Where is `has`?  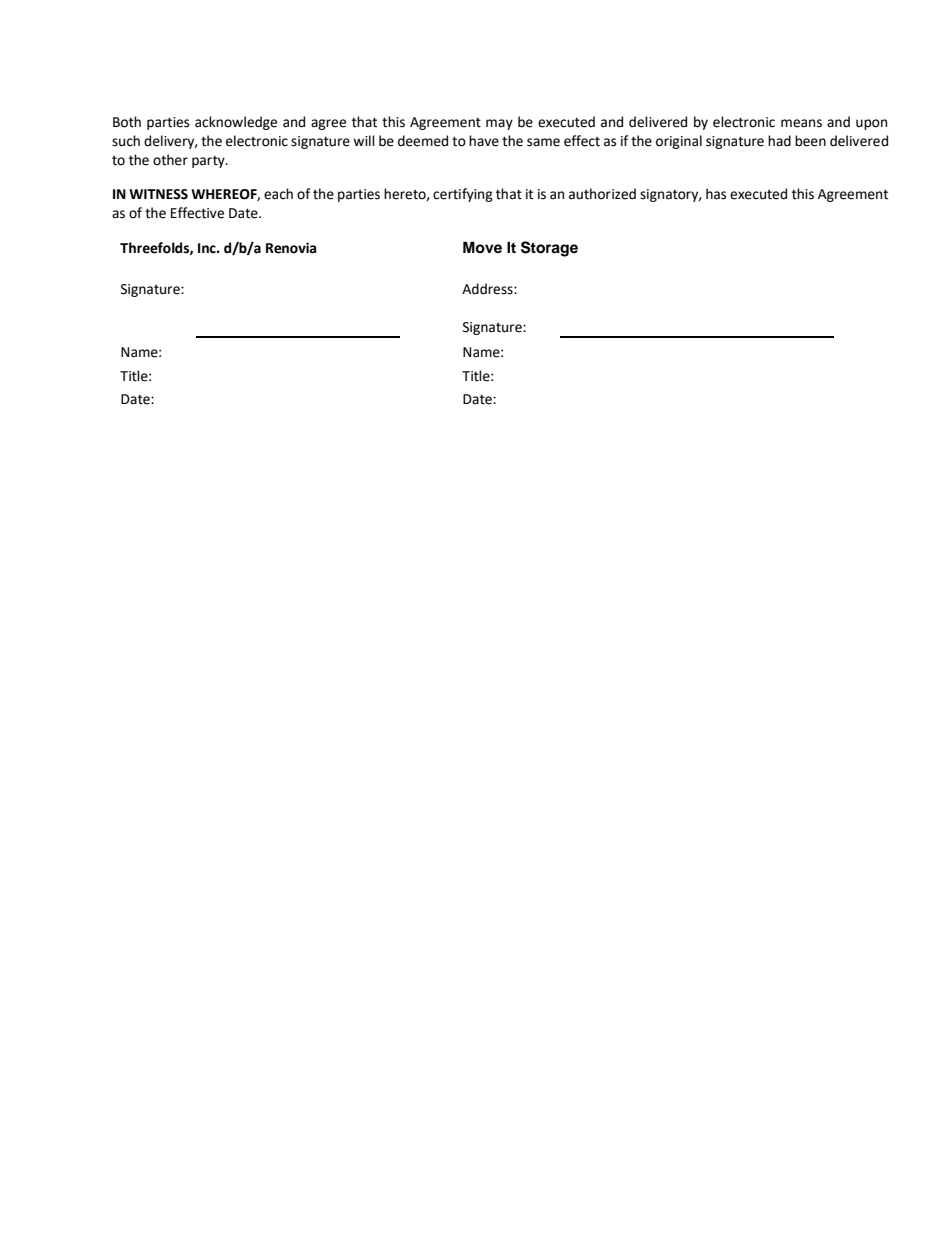
has is located at coordinates (716, 194).
